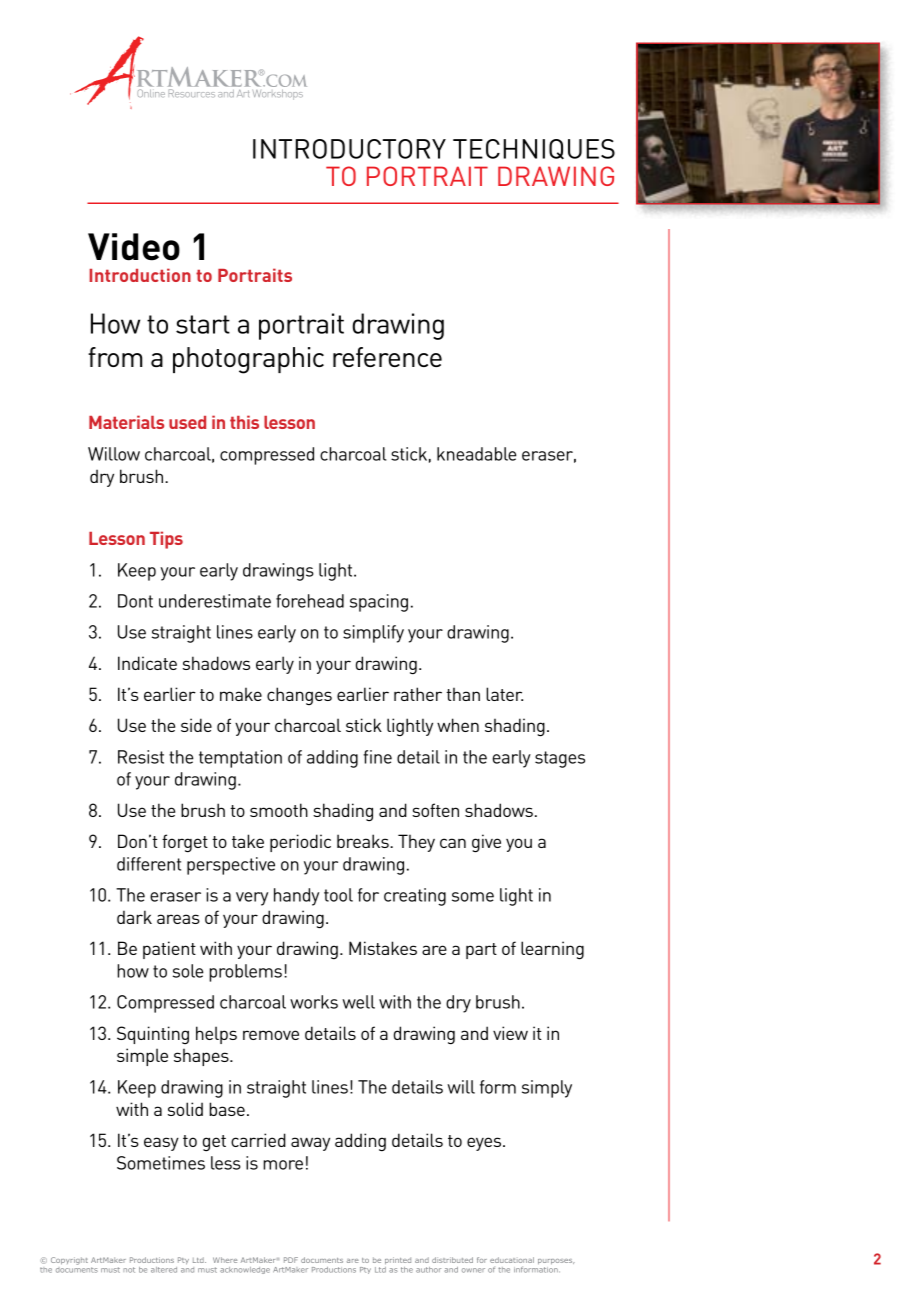 The height and width of the screenshot is (1308, 924). I want to click on periodic, so click(300, 843).
